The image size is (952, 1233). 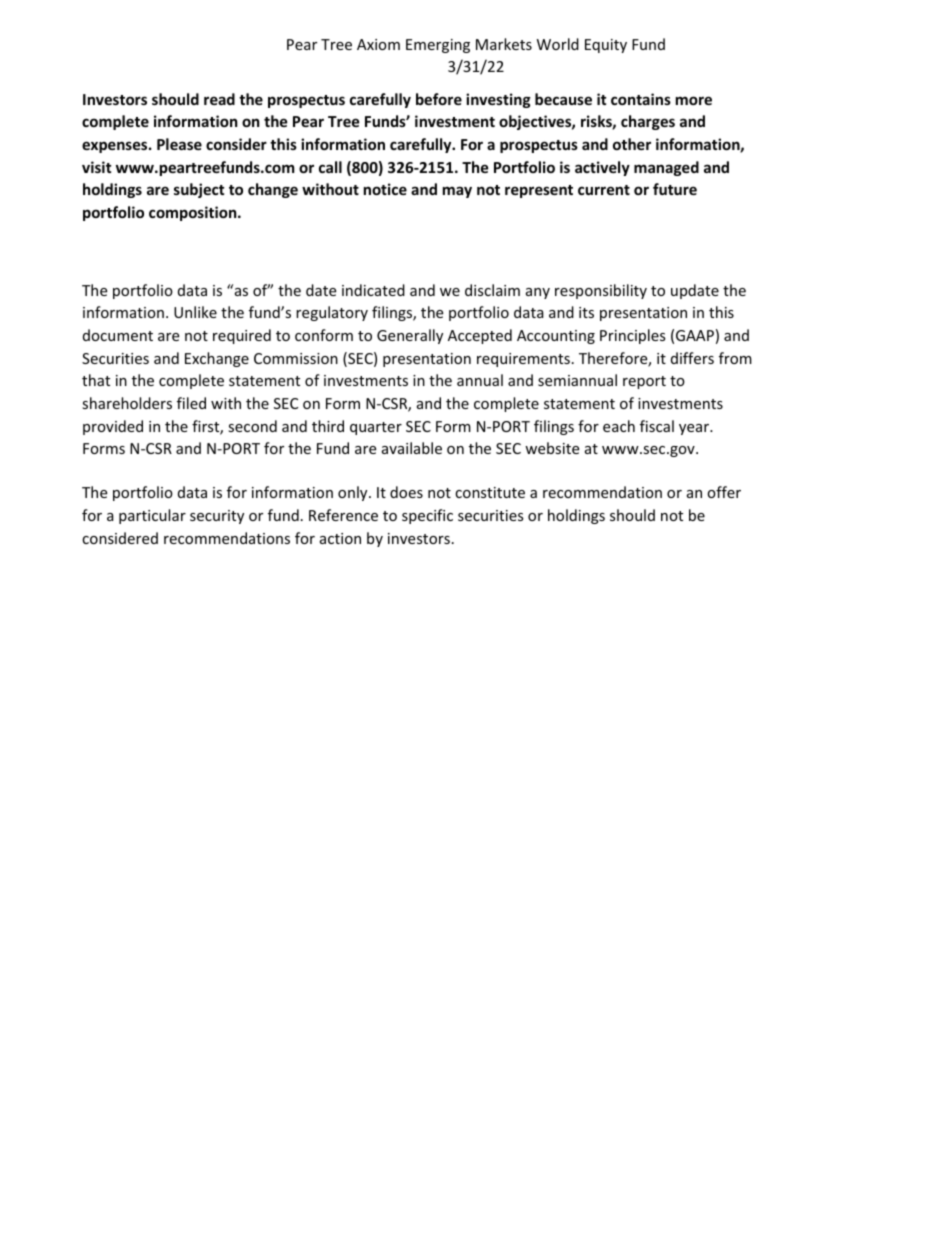 What do you see at coordinates (675, 189) in the screenshot?
I see `future` at bounding box center [675, 189].
